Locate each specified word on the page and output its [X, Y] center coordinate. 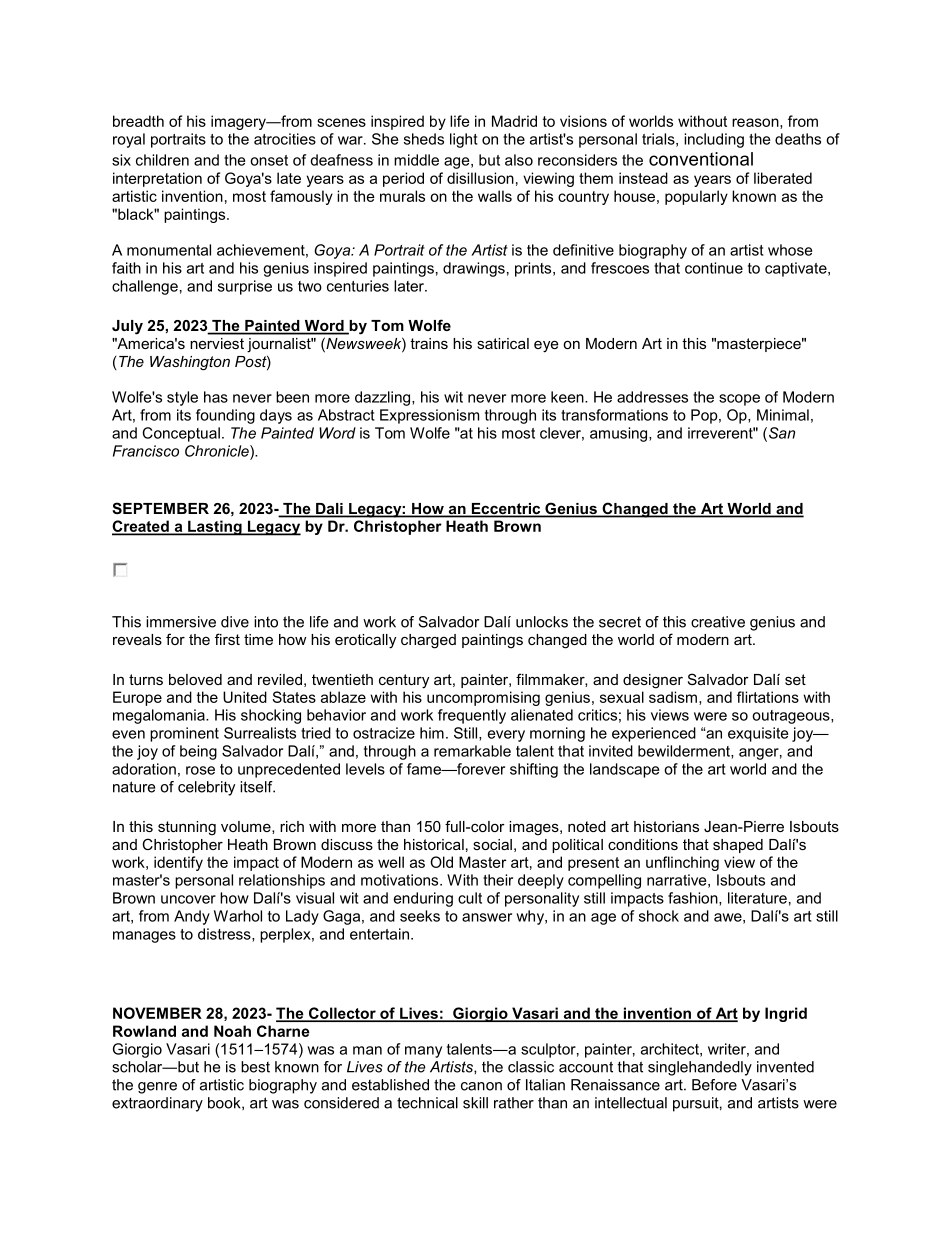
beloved [195, 679]
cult [470, 898]
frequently [472, 716]
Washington [190, 363]
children [162, 160]
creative [718, 622]
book [225, 1103]
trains [429, 343]
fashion [694, 899]
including [714, 140]
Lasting [215, 528]
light [464, 140]
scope [739, 400]
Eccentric [506, 510]
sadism [673, 697]
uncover [188, 899]
